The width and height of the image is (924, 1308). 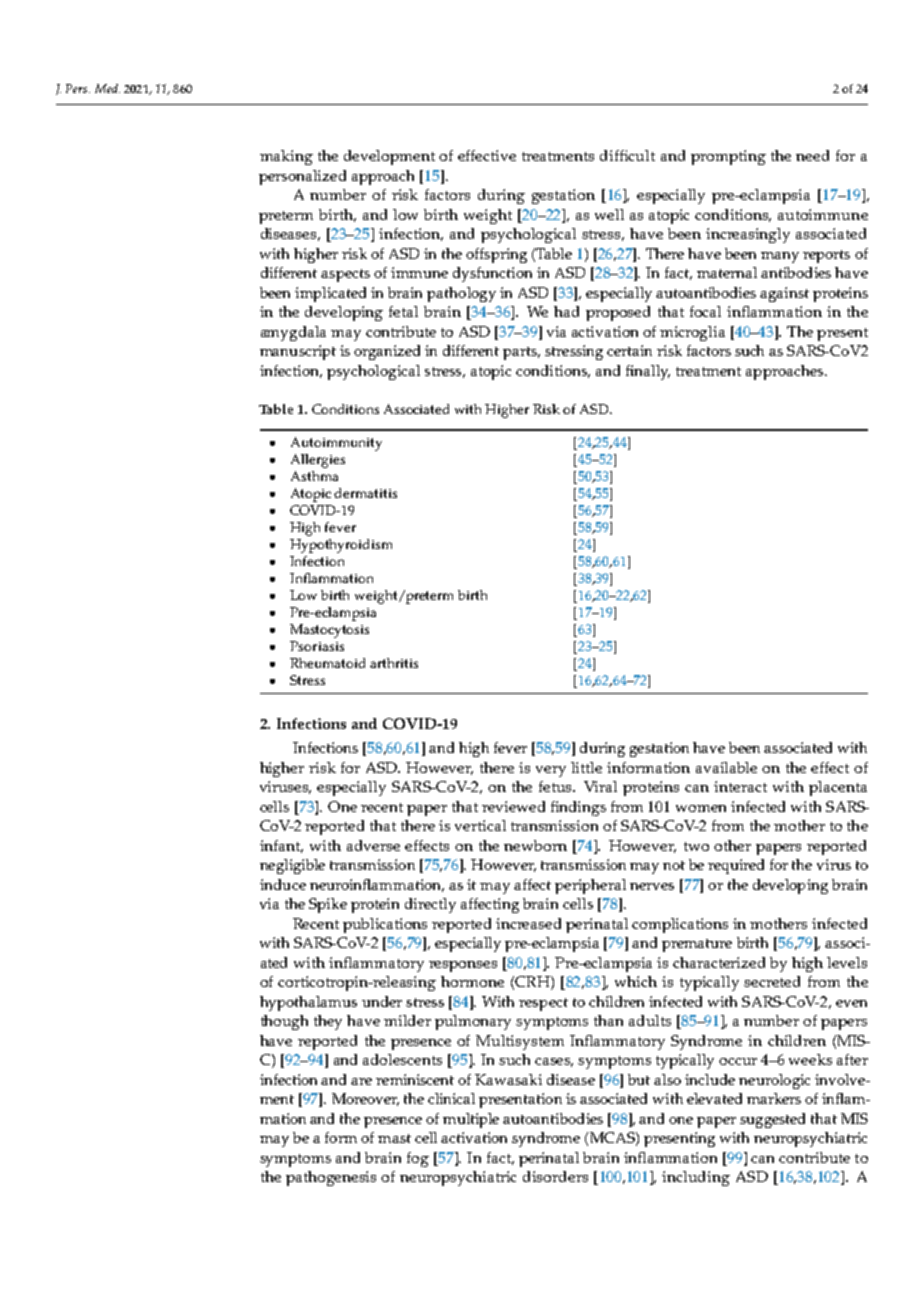 What do you see at coordinates (648, 372) in the image?
I see `finally` at bounding box center [648, 372].
